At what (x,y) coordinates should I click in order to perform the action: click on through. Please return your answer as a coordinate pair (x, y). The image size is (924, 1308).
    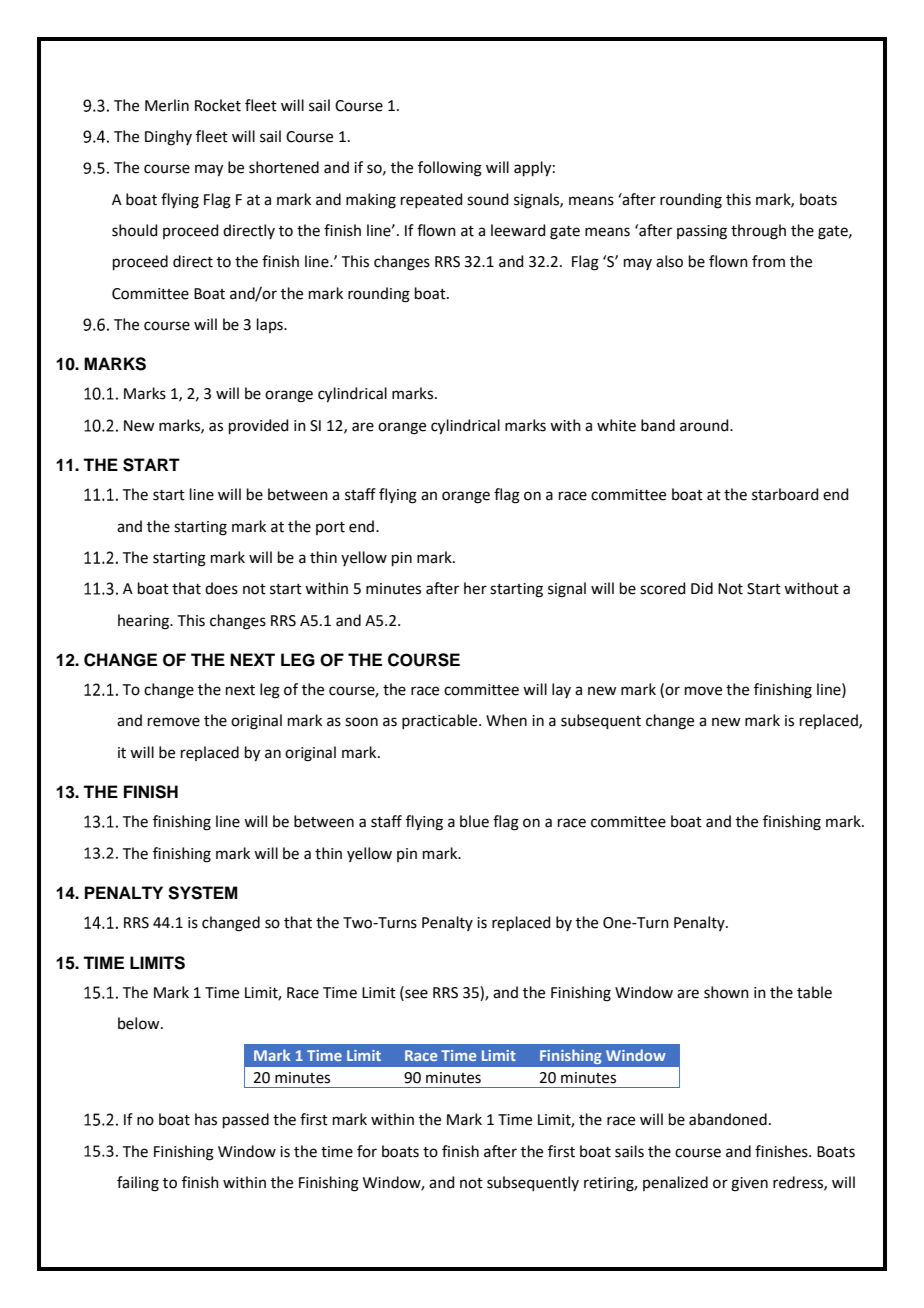
    Looking at the image, I should click on (758, 232).
